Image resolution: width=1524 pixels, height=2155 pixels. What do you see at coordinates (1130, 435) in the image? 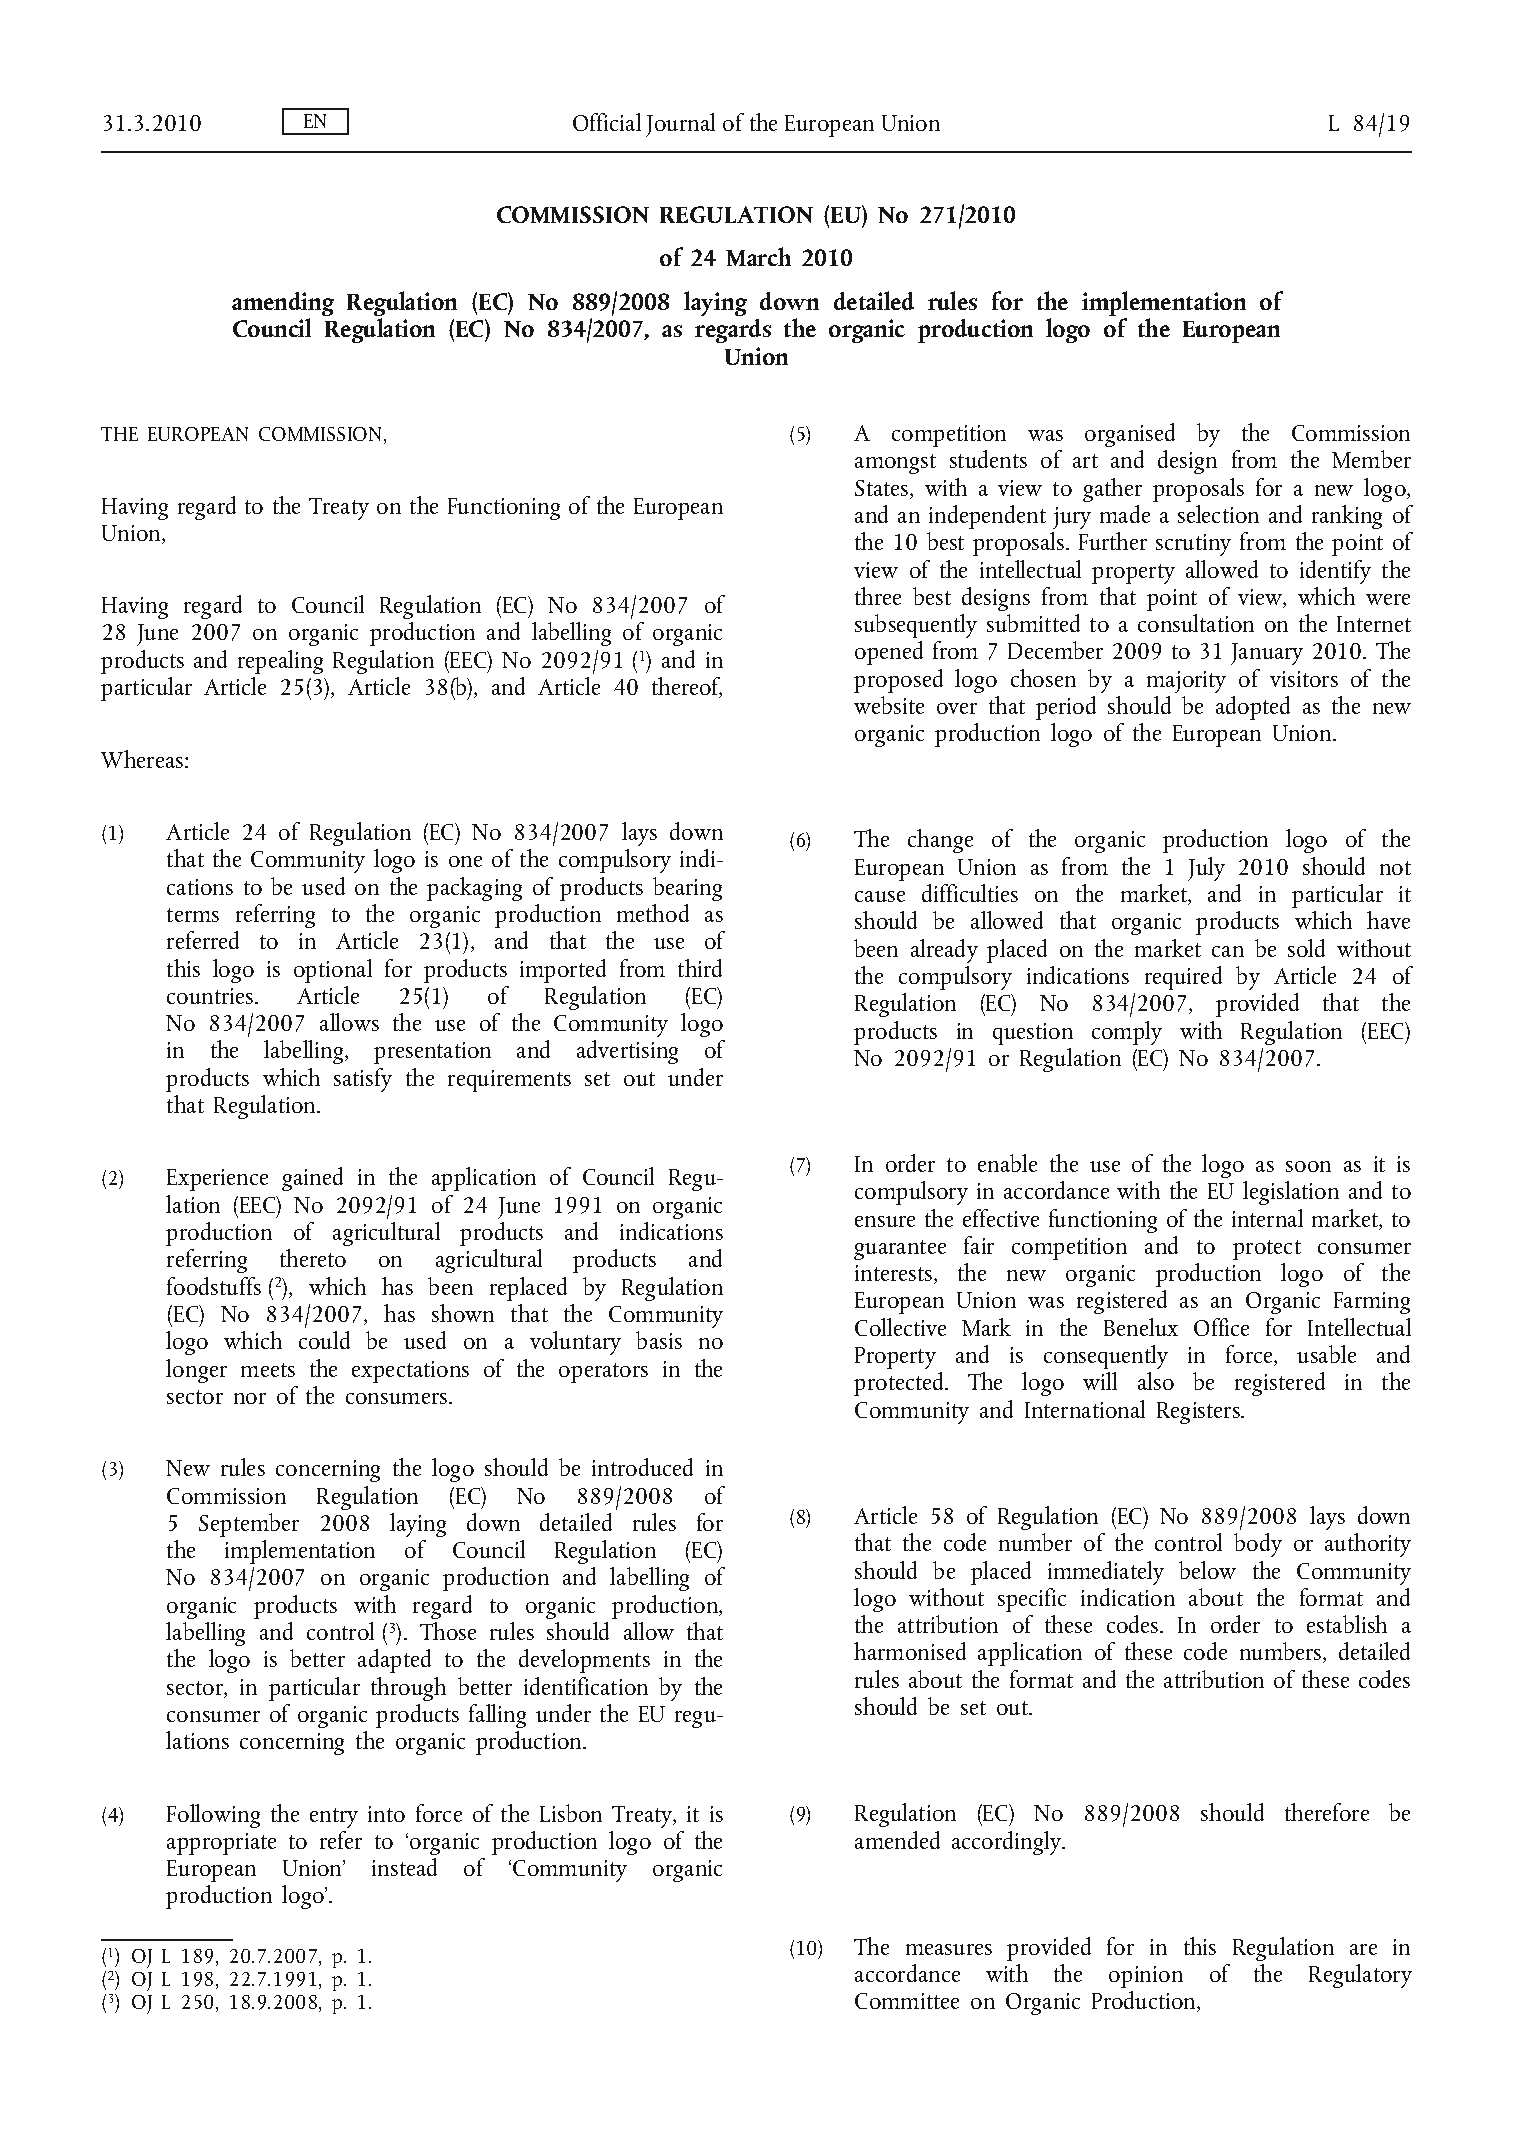
I see `organised` at bounding box center [1130, 435].
